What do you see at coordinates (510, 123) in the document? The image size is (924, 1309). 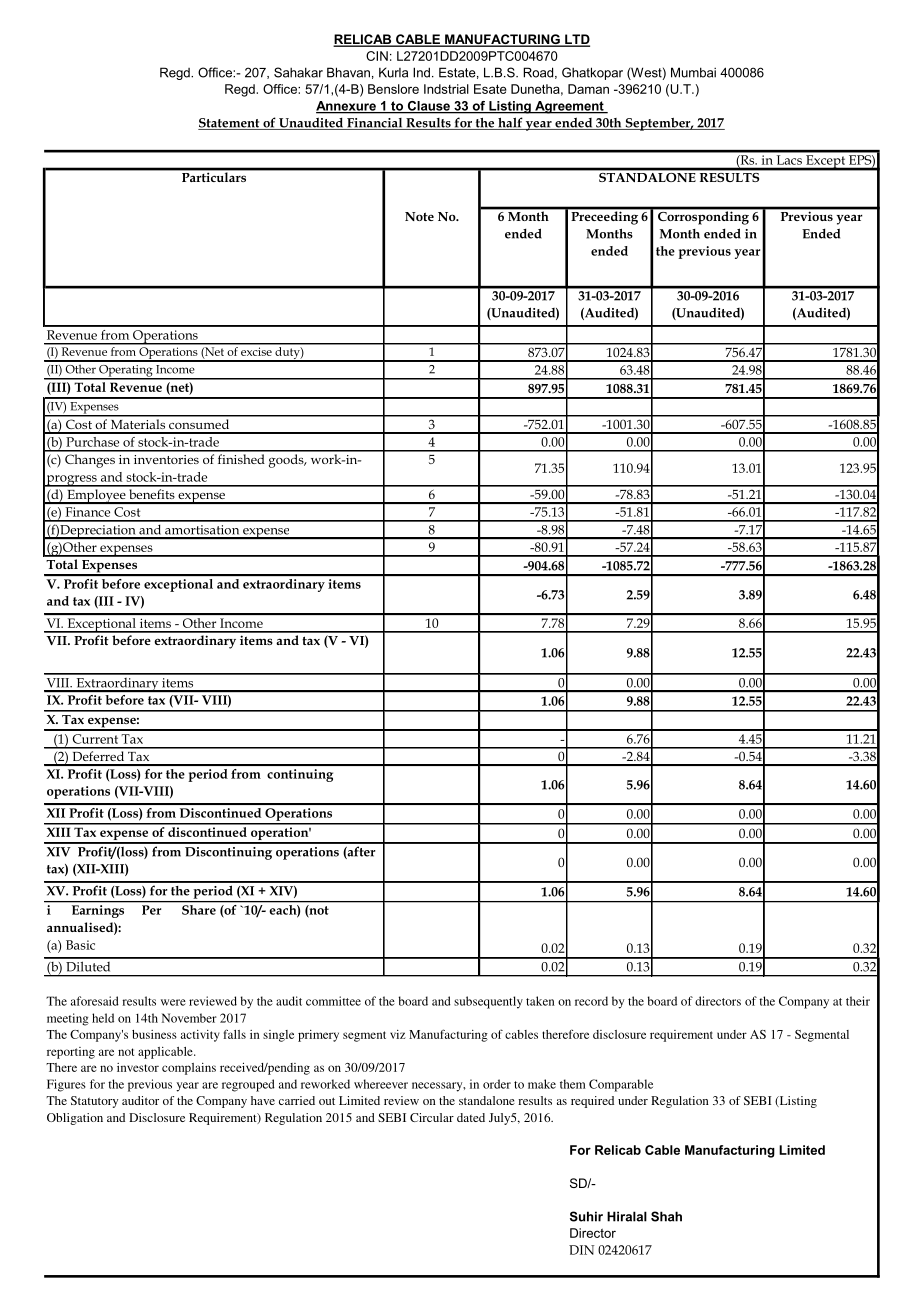 I see `half` at bounding box center [510, 123].
